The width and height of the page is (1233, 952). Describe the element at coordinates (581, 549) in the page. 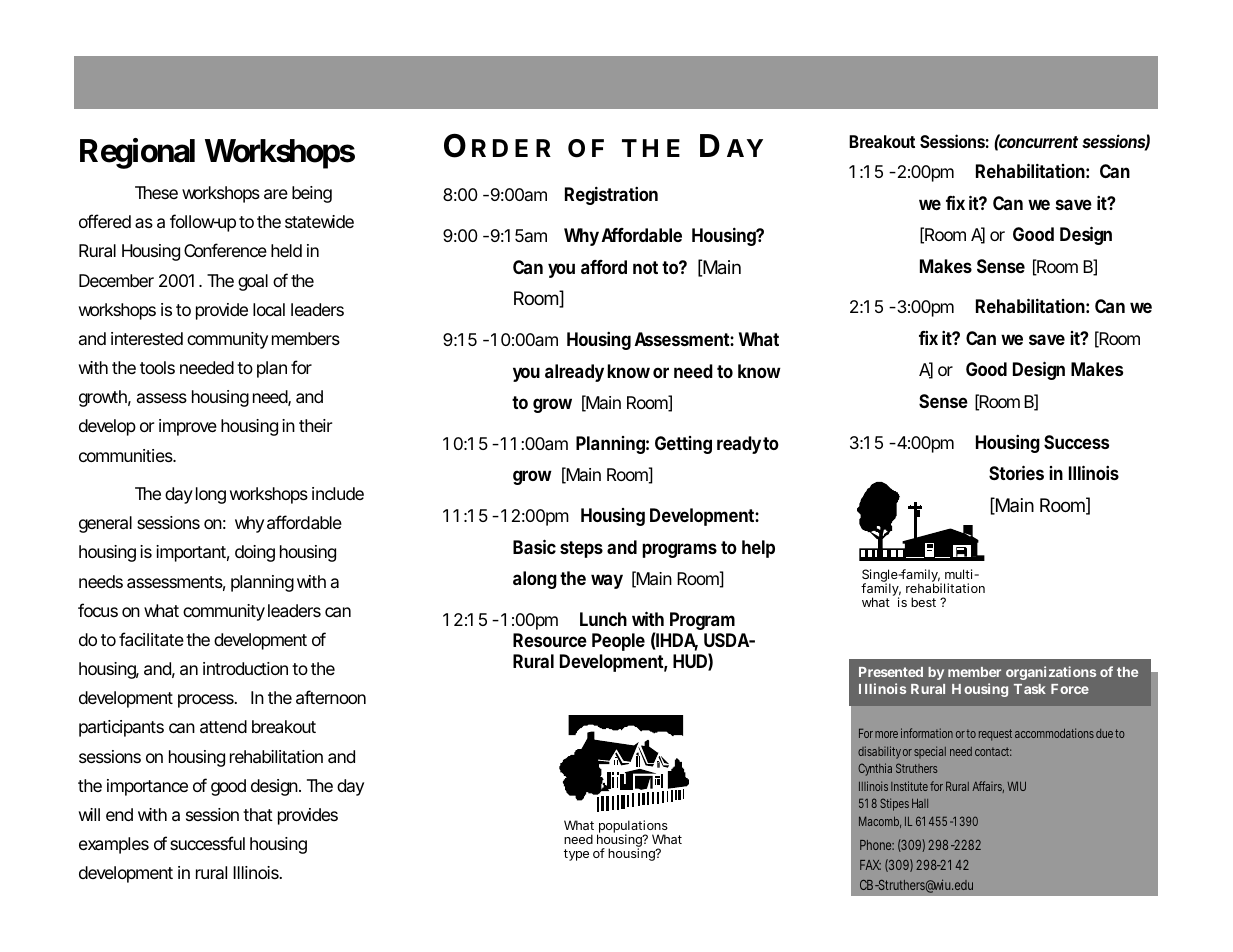

I see `steps` at that location.
